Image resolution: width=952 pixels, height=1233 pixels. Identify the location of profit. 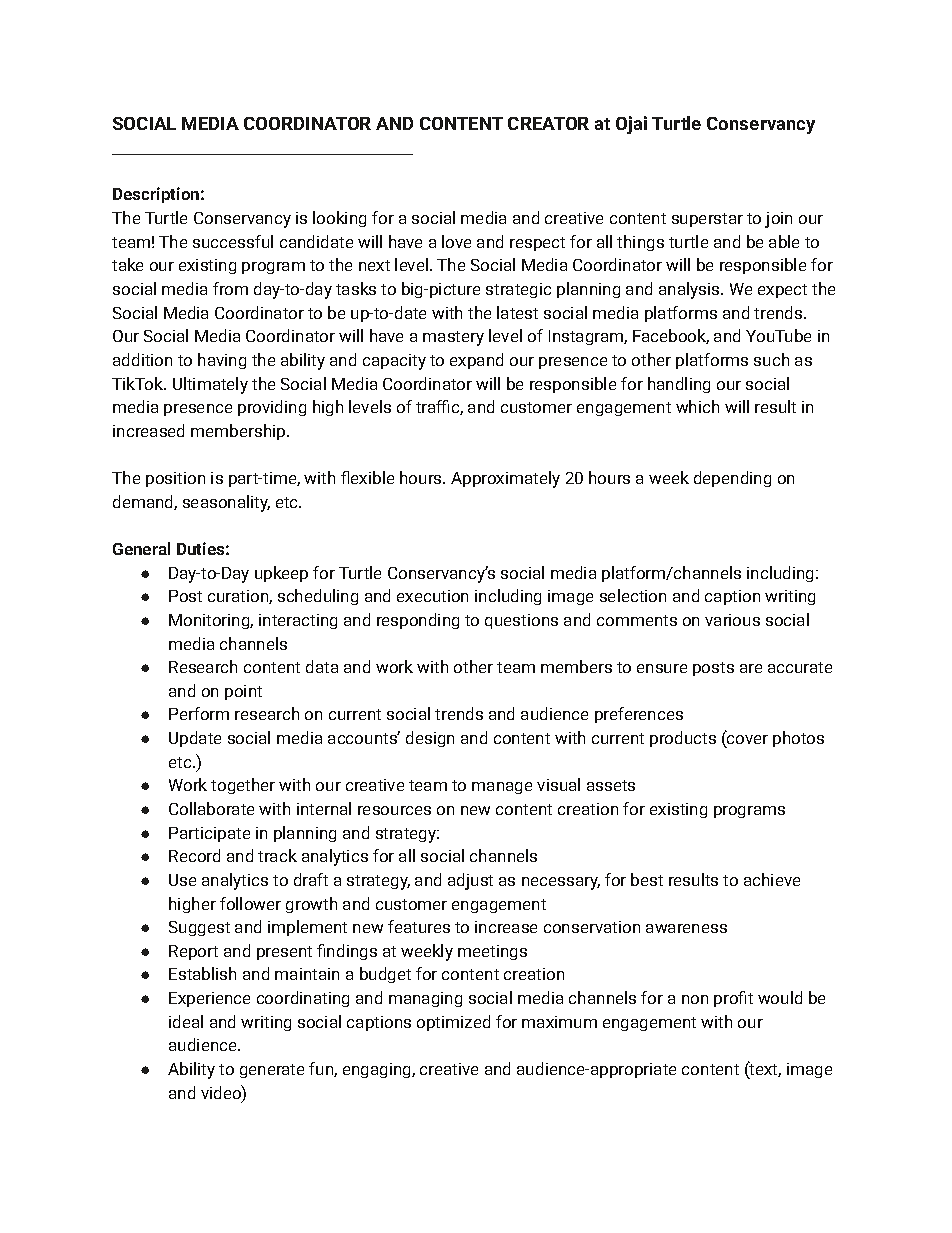
(733, 999).
